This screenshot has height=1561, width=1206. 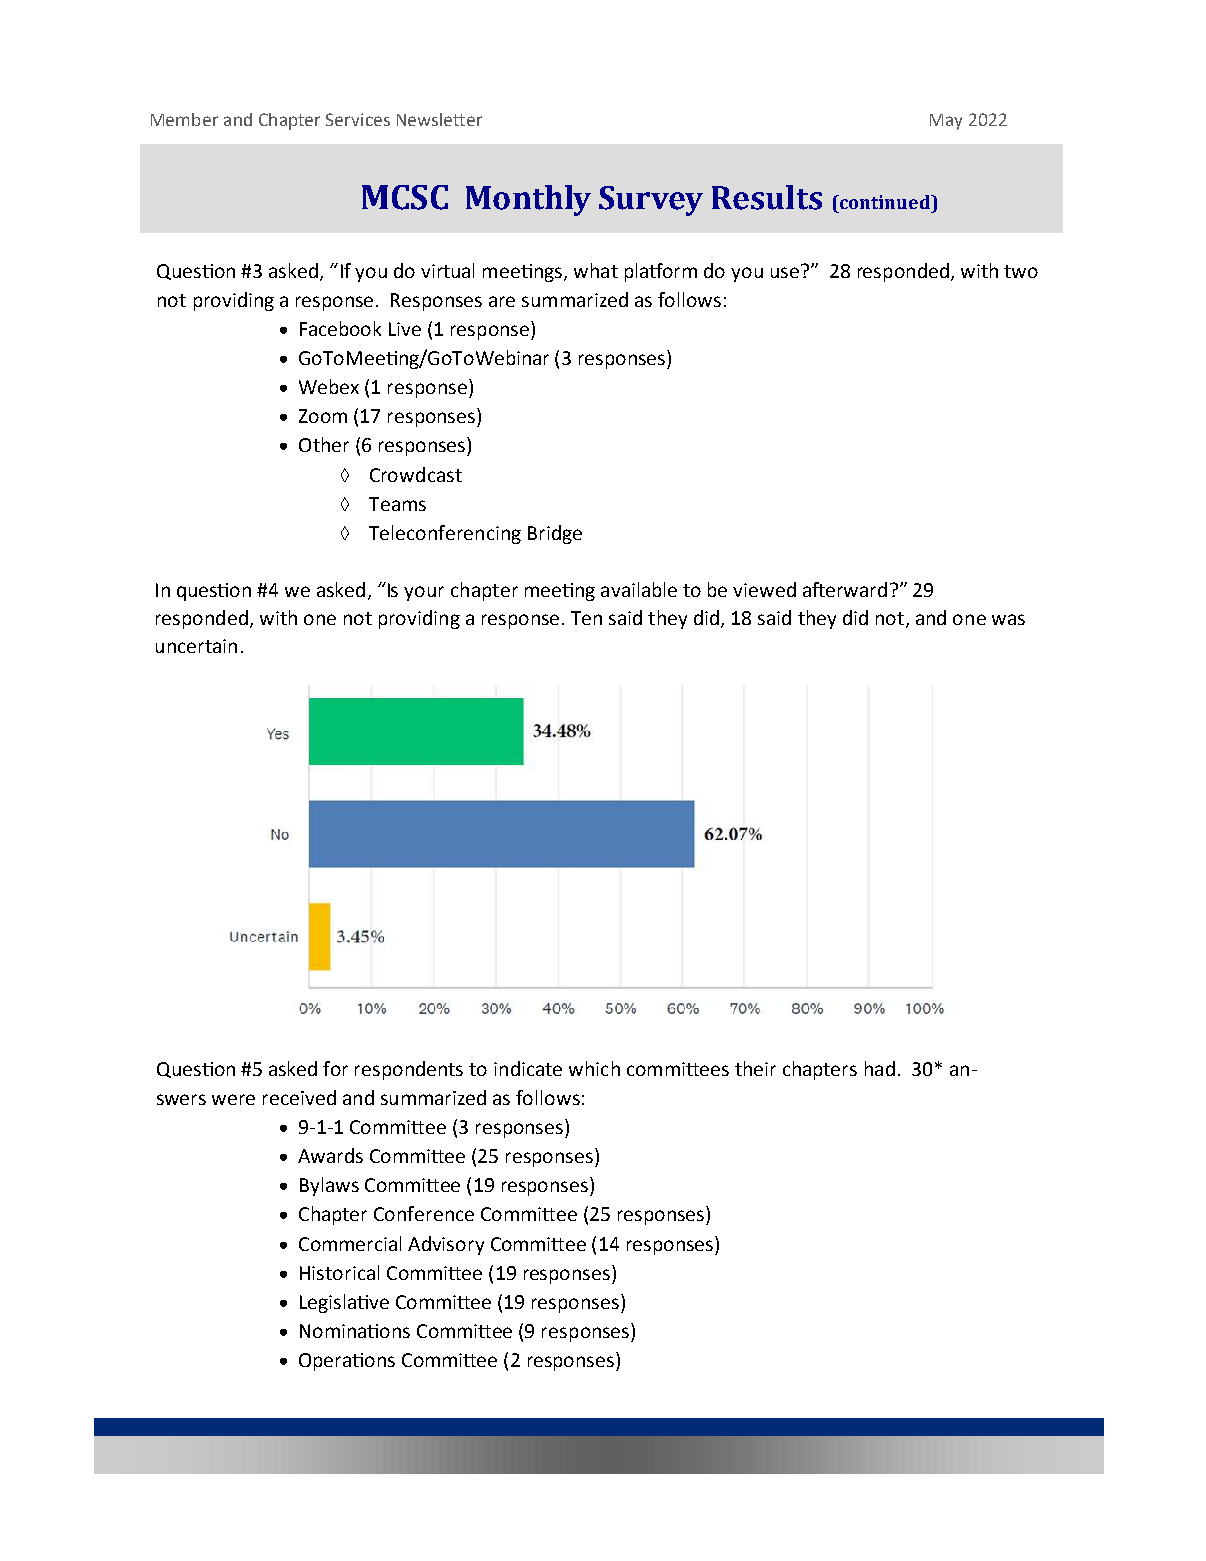 I want to click on uncertain, so click(x=196, y=646).
